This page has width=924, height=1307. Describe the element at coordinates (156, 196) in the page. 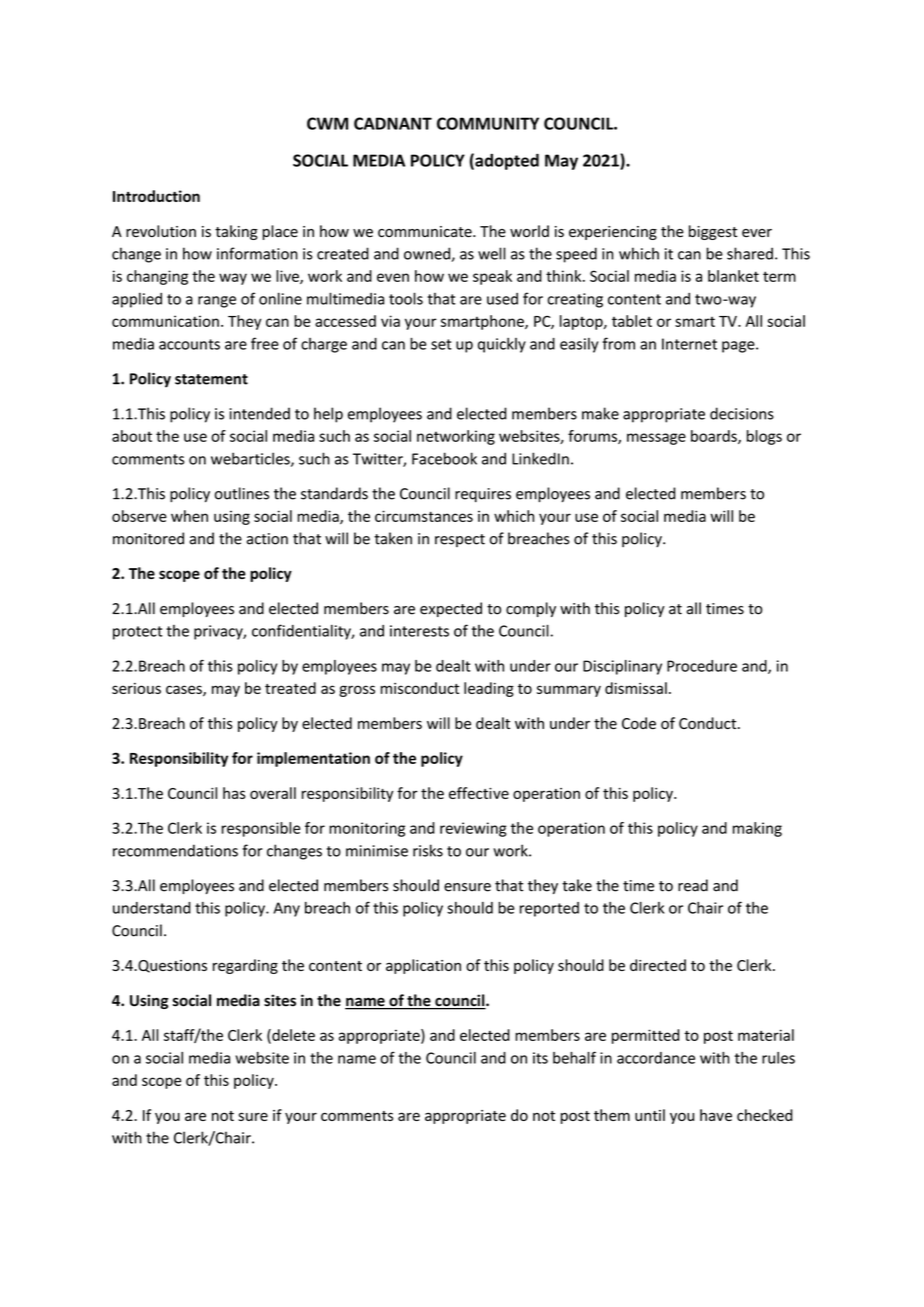

I see `Introduction` at that location.
